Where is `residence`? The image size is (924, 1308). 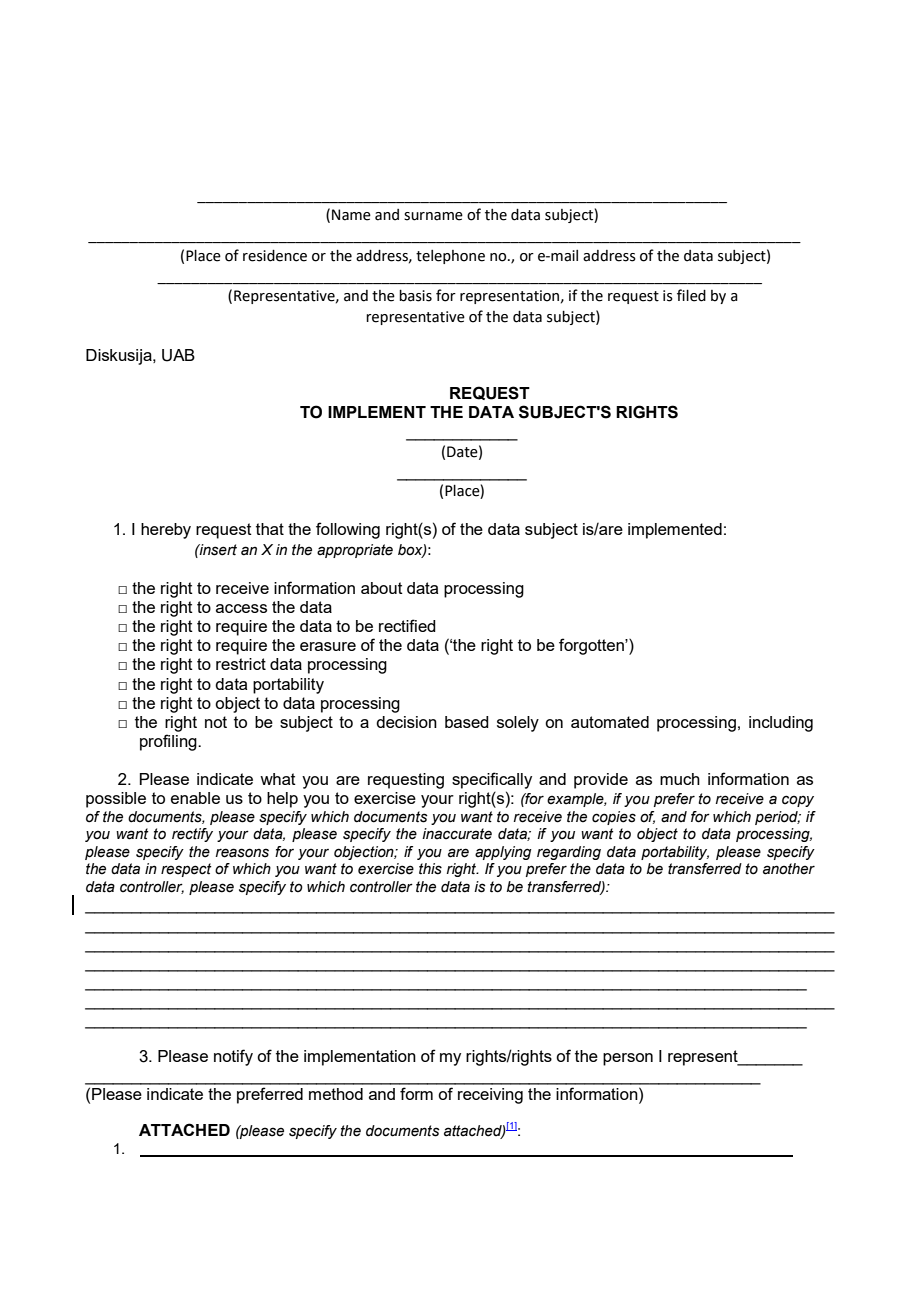 residence is located at coordinates (275, 256).
